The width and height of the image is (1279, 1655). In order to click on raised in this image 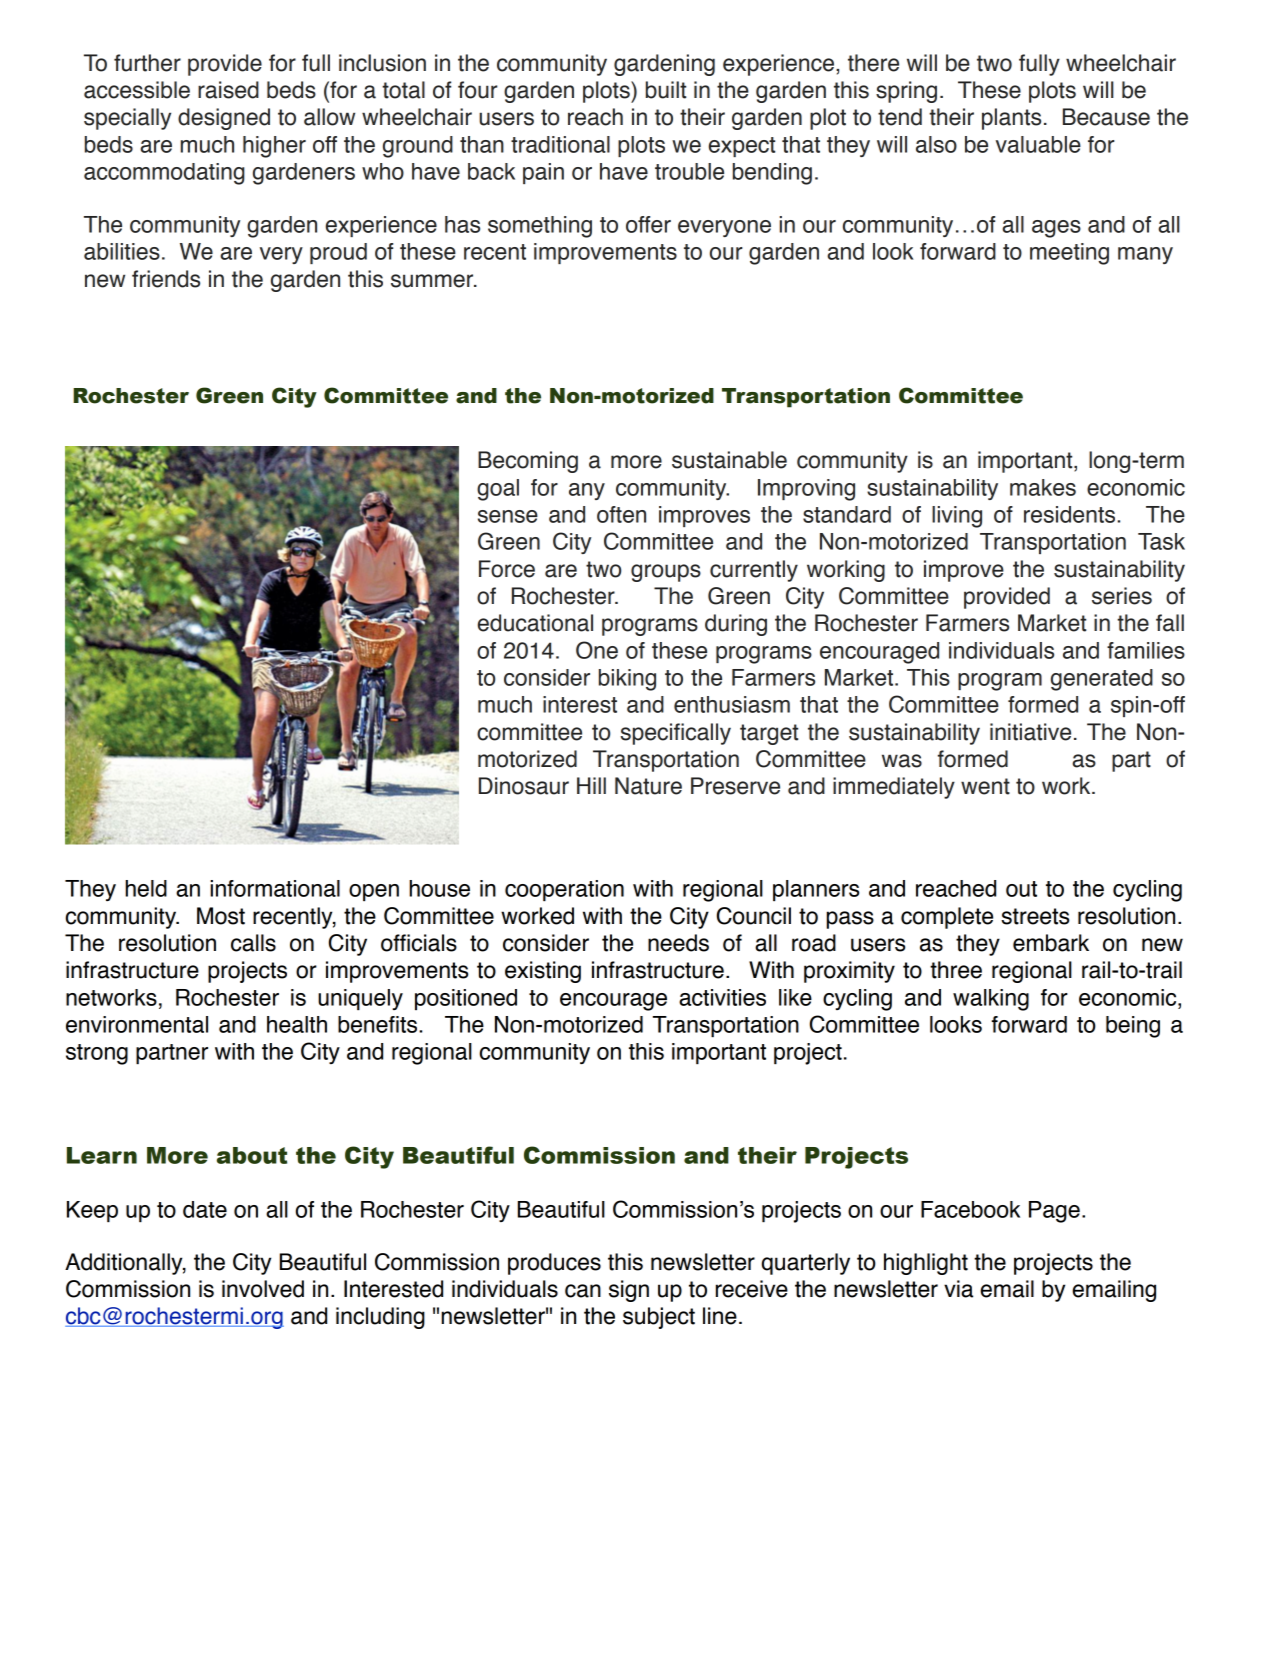, I will do `click(228, 90)`.
